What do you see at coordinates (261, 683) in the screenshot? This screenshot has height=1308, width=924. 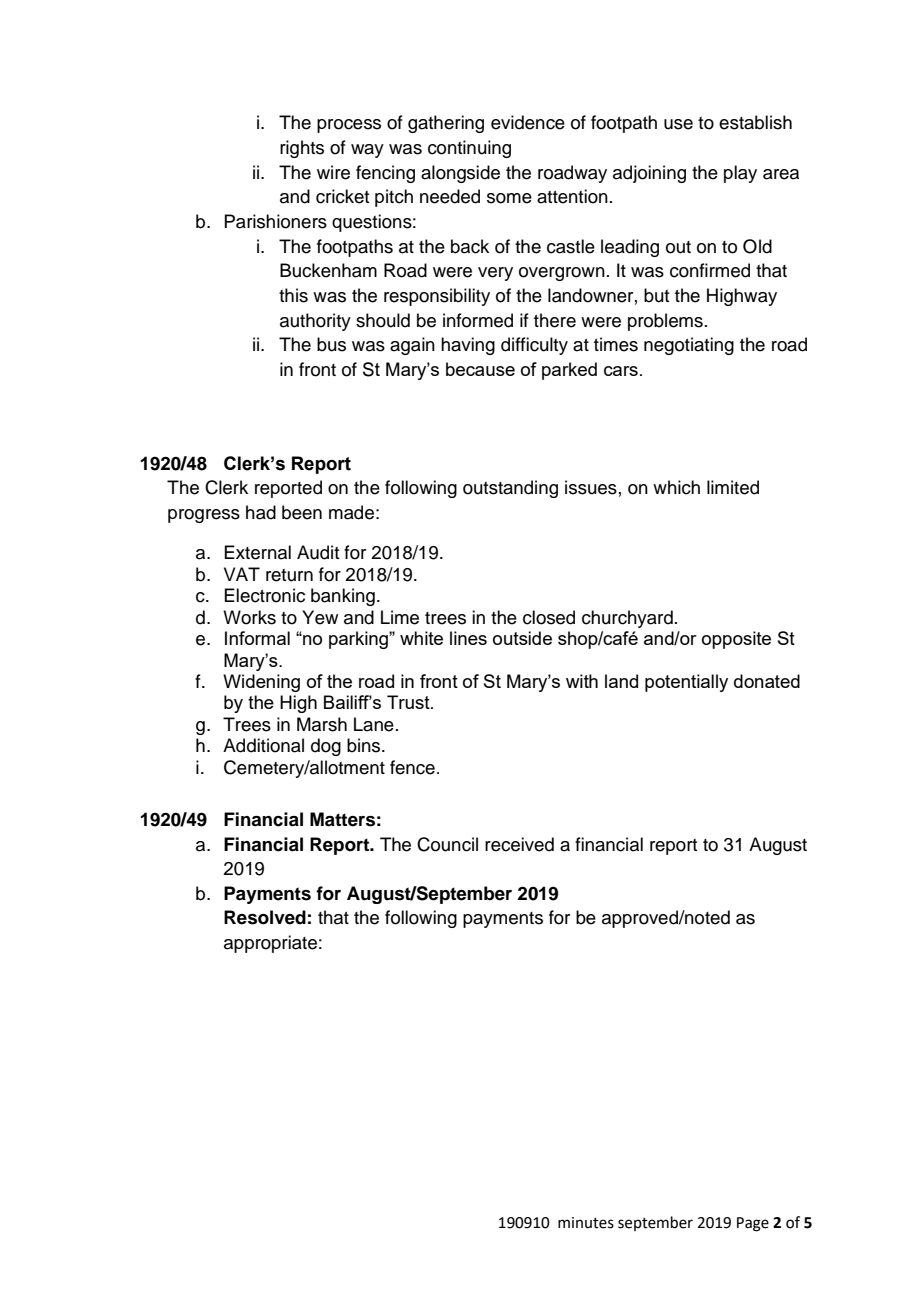 I see `Widening` at bounding box center [261, 683].
